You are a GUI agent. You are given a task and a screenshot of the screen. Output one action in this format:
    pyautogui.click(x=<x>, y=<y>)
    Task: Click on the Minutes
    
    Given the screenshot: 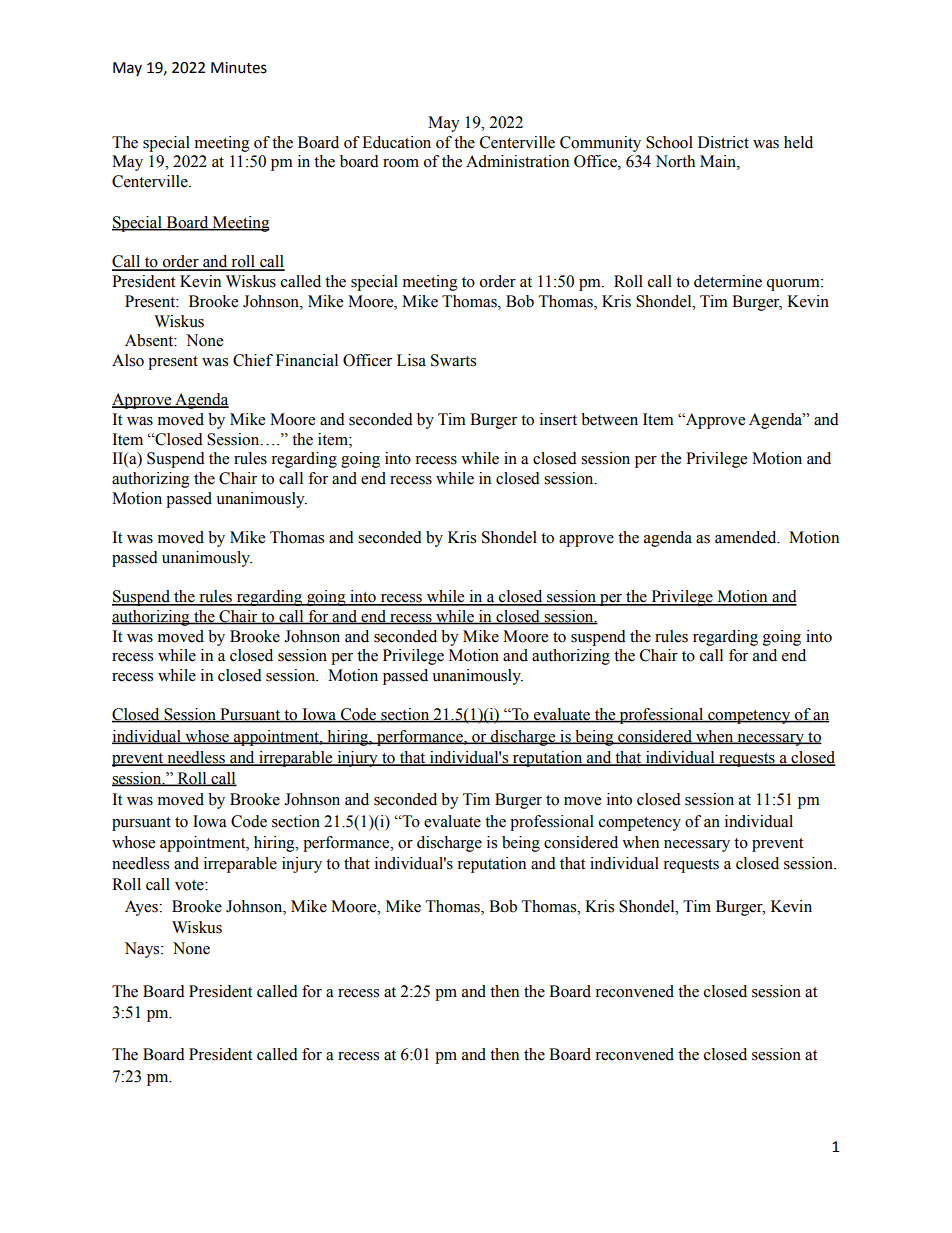 What is the action you would take?
    pyautogui.click(x=239, y=68)
